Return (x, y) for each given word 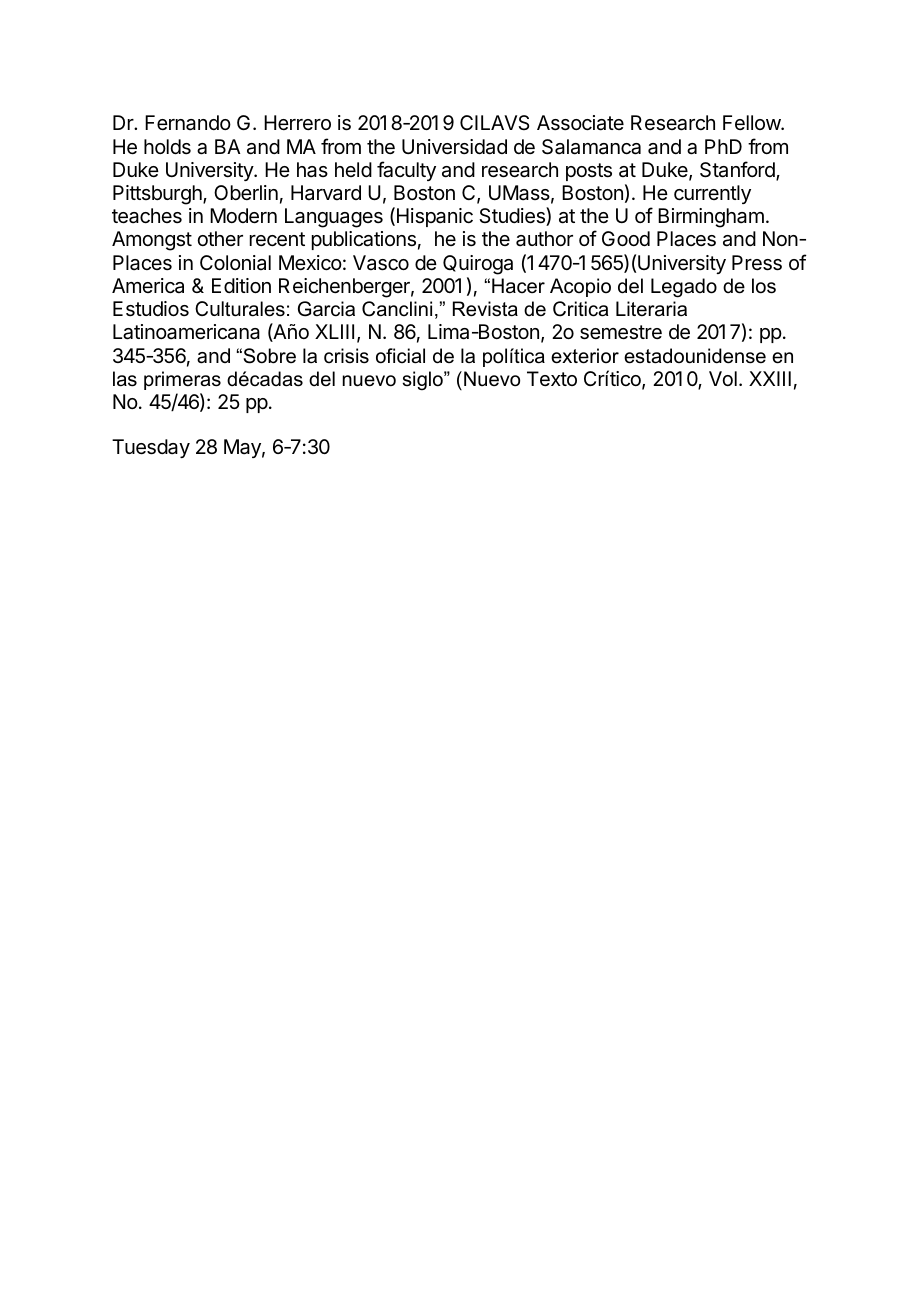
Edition (241, 285)
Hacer (518, 286)
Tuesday (151, 448)
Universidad (454, 147)
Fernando (188, 123)
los (764, 286)
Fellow (752, 122)
